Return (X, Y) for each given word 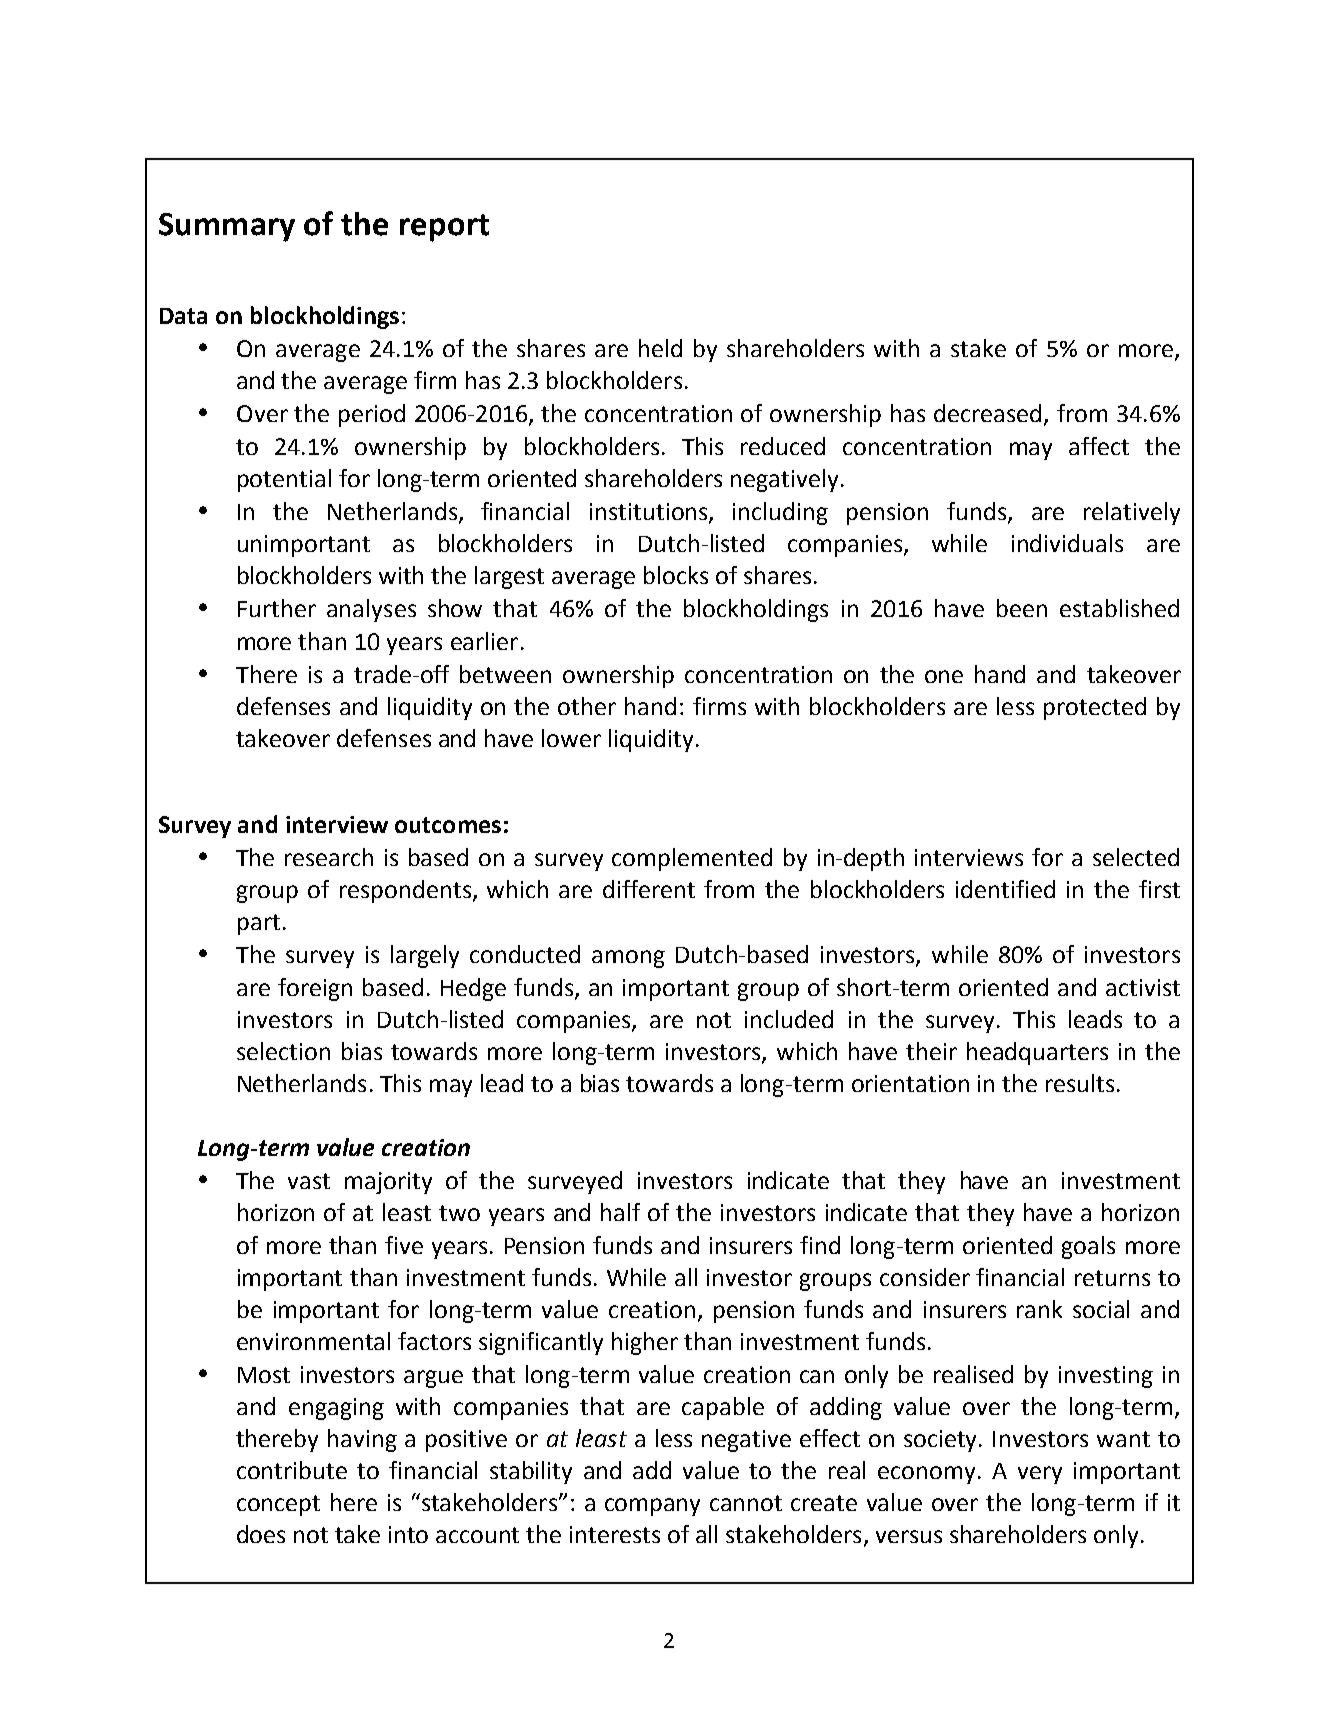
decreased (987, 413)
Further (277, 608)
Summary (227, 227)
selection (283, 1051)
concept (278, 1505)
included (789, 1019)
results (1080, 1083)
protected (1095, 708)
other (587, 706)
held (660, 348)
